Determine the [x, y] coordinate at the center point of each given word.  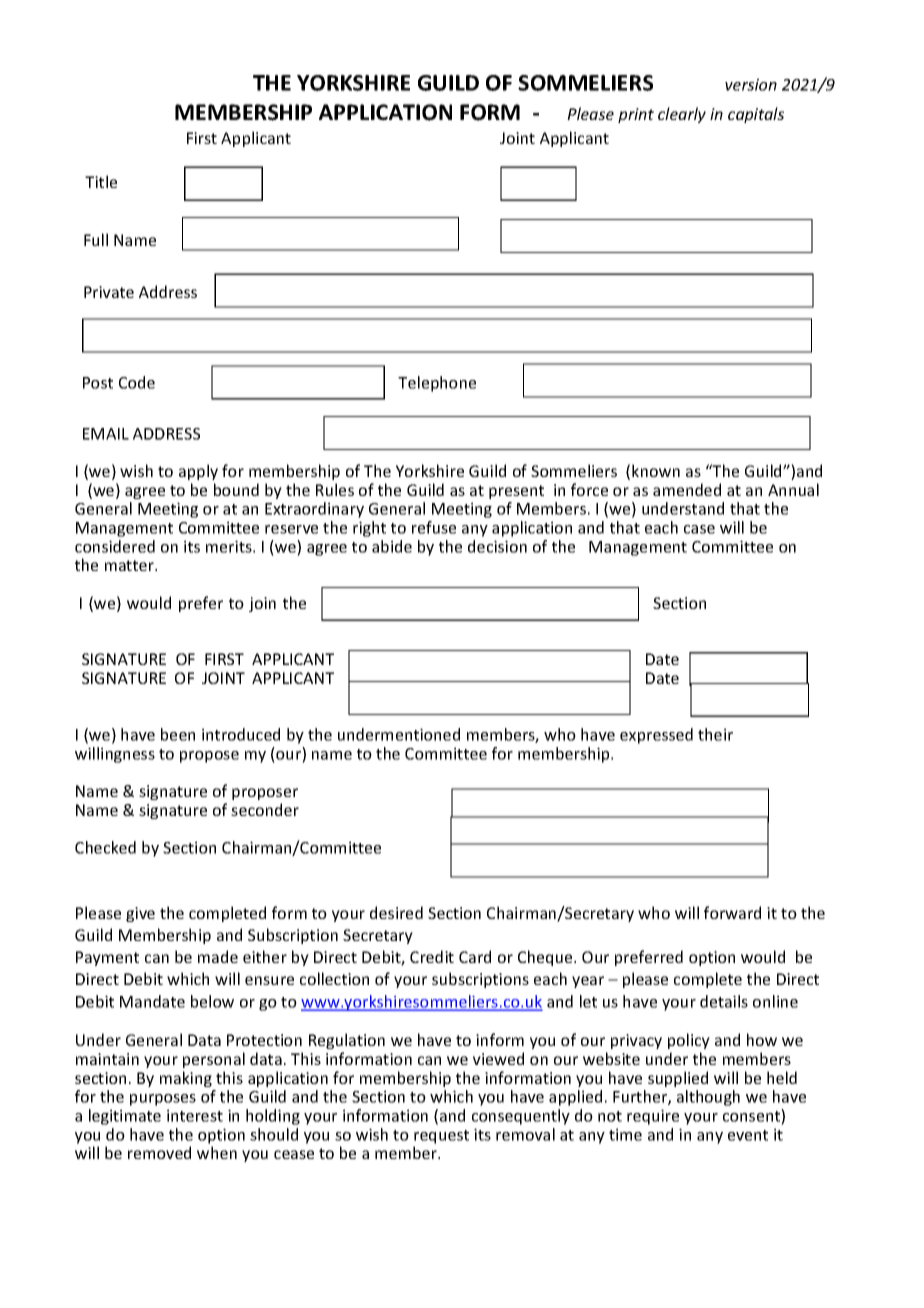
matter [130, 565]
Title [101, 181]
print [636, 115]
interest [195, 1115]
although [708, 1098]
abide [392, 546]
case [699, 529]
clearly [682, 115]
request [441, 1137]
